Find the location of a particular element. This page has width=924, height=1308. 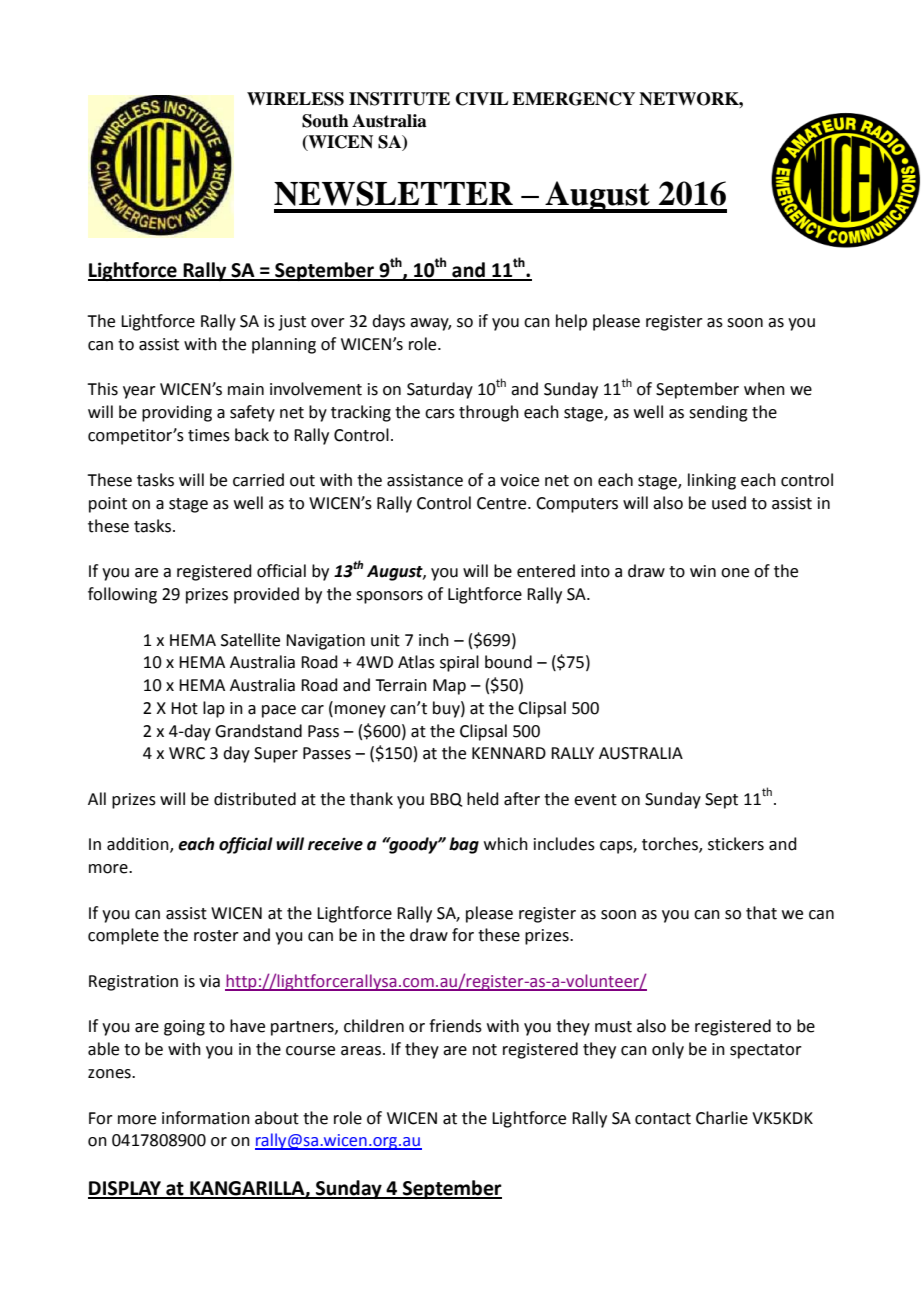

WIRELESS is located at coordinates (295, 99).
